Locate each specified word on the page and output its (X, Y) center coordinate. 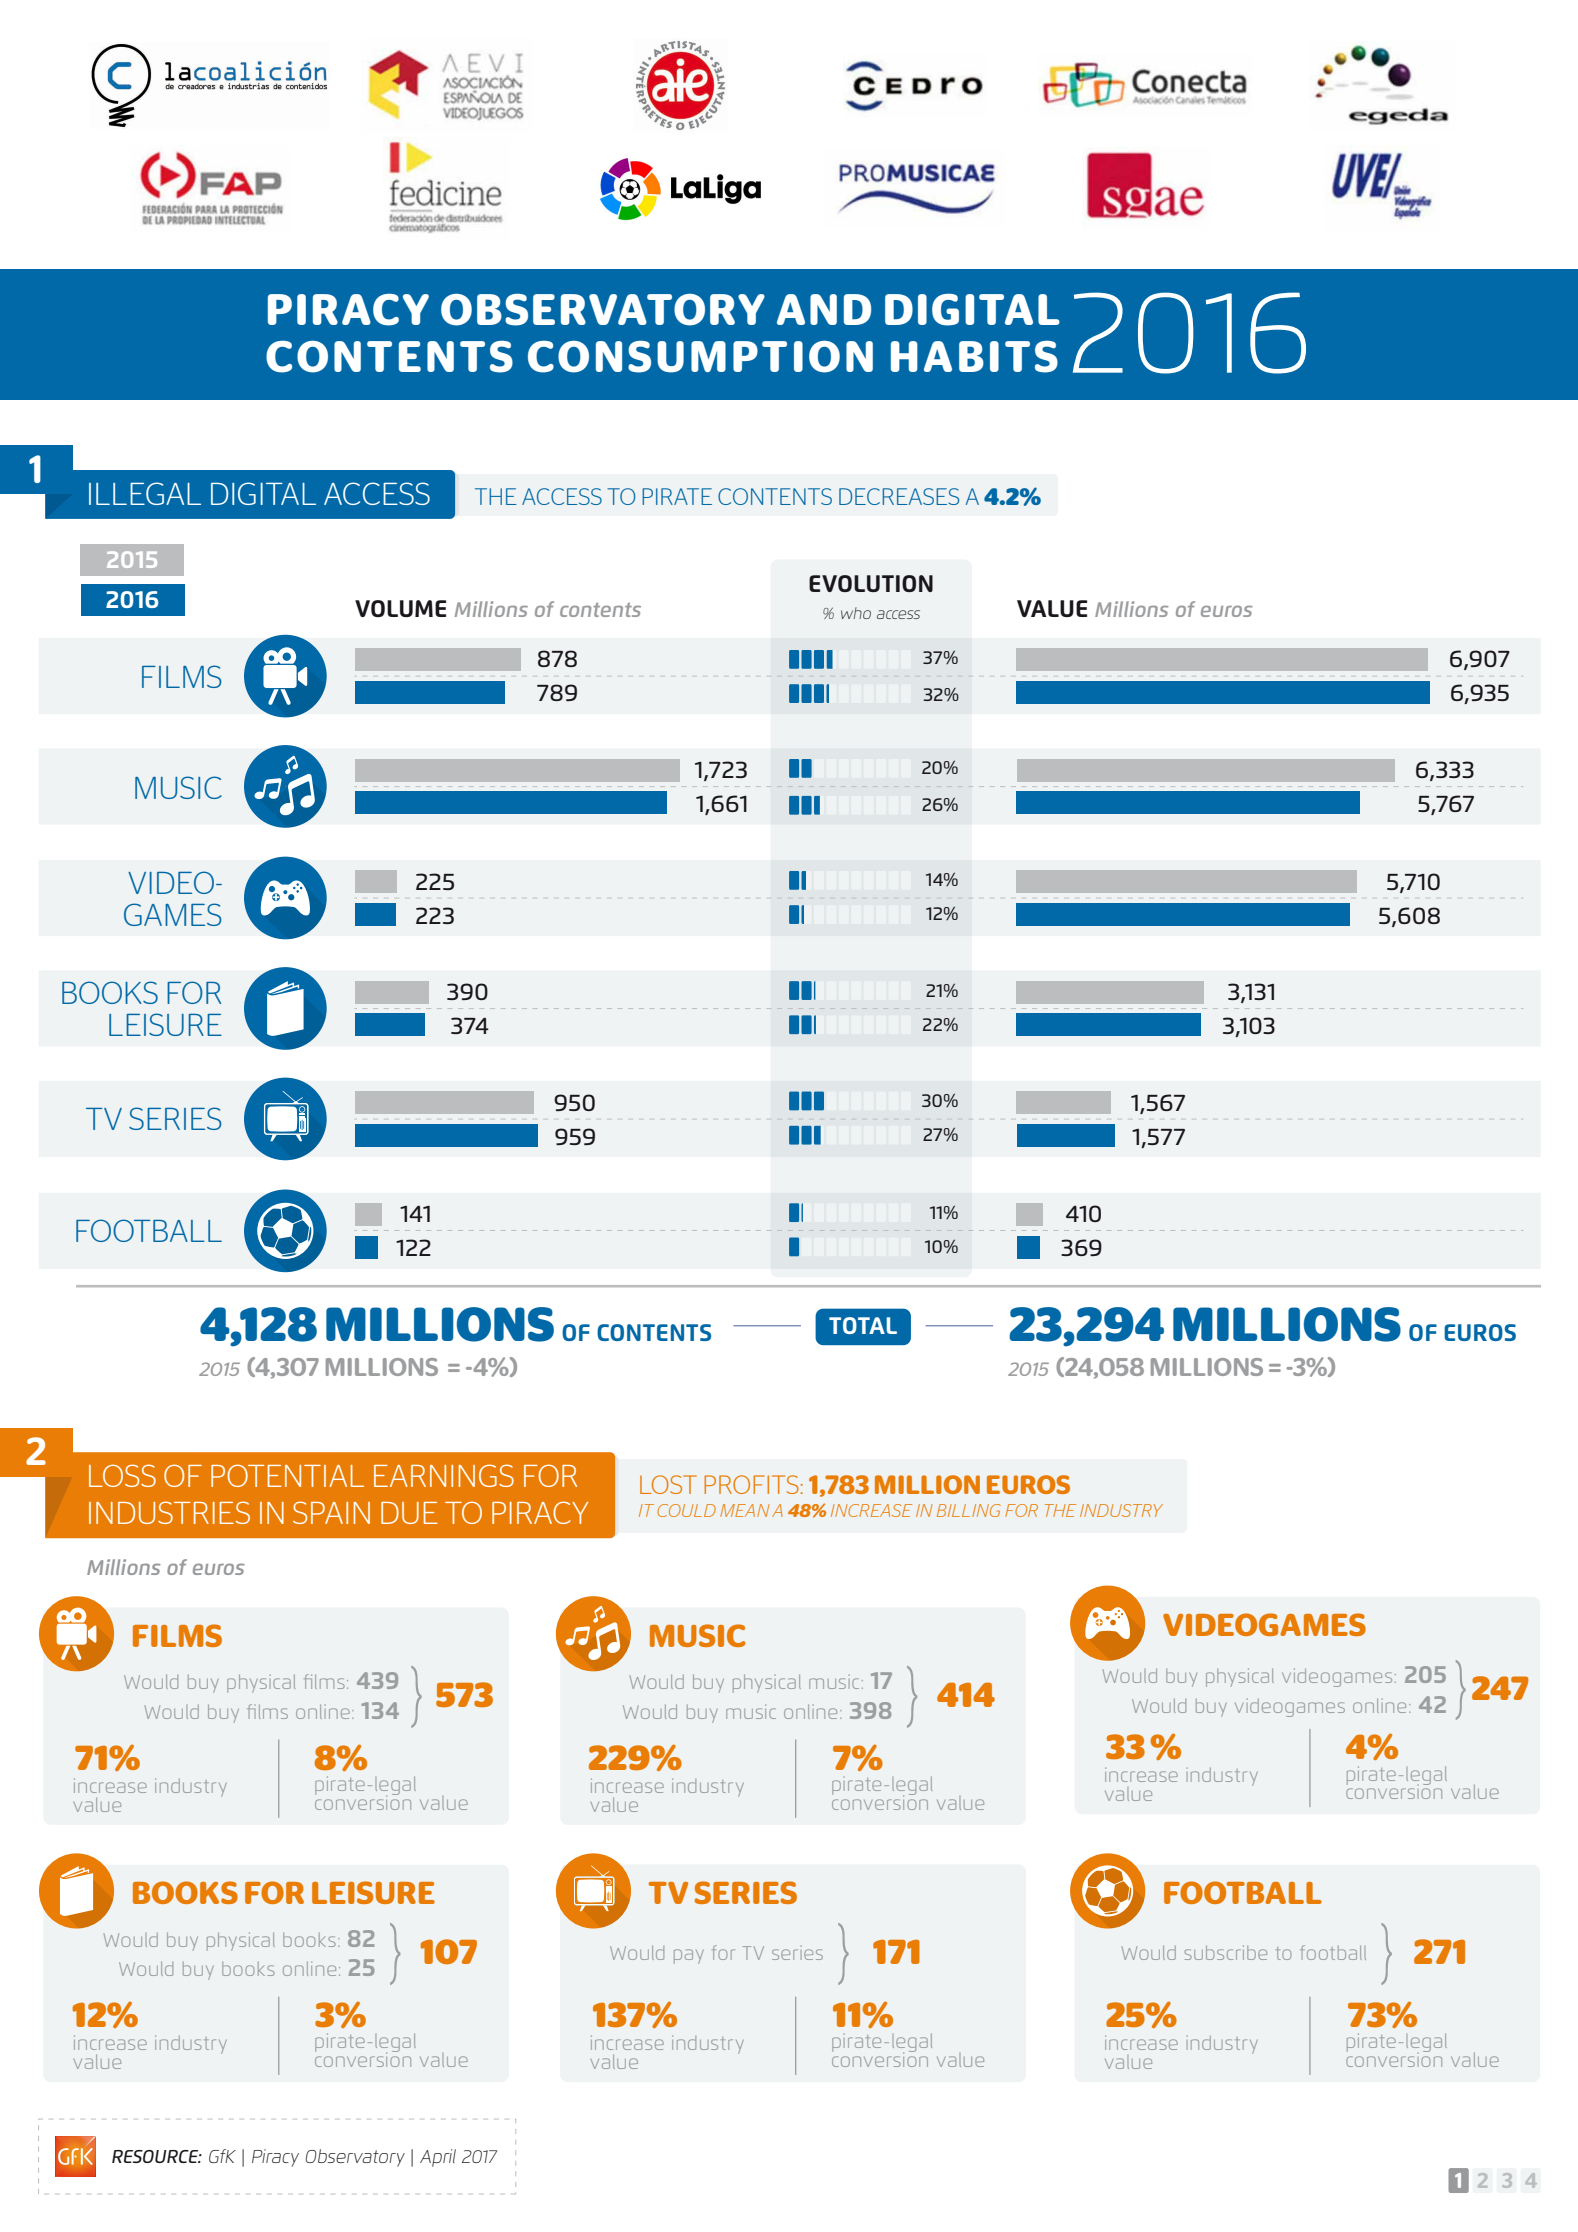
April (438, 2158)
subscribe (1225, 1952)
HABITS (974, 357)
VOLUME (400, 608)
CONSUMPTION (700, 357)
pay (689, 1956)
